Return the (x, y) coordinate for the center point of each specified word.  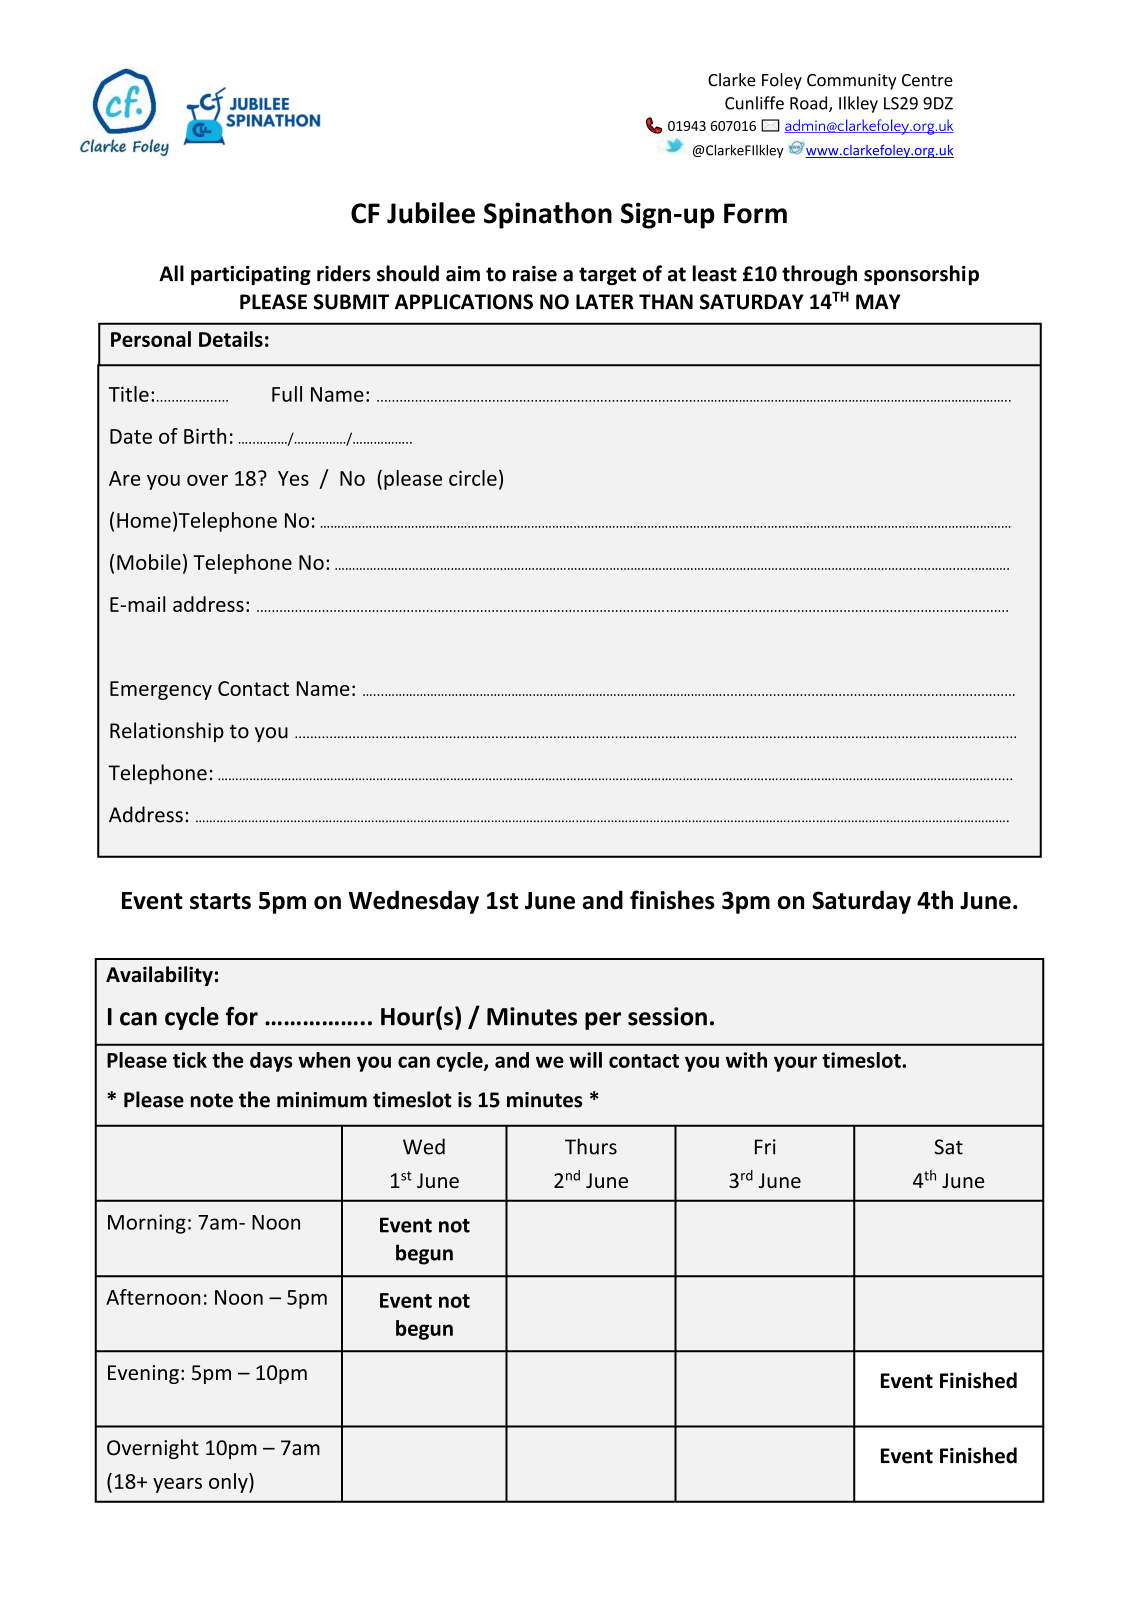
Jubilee (431, 213)
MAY (878, 301)
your (795, 1064)
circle (473, 478)
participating (251, 275)
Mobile (149, 562)
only (229, 1483)
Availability (159, 976)
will (585, 1060)
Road (810, 104)
